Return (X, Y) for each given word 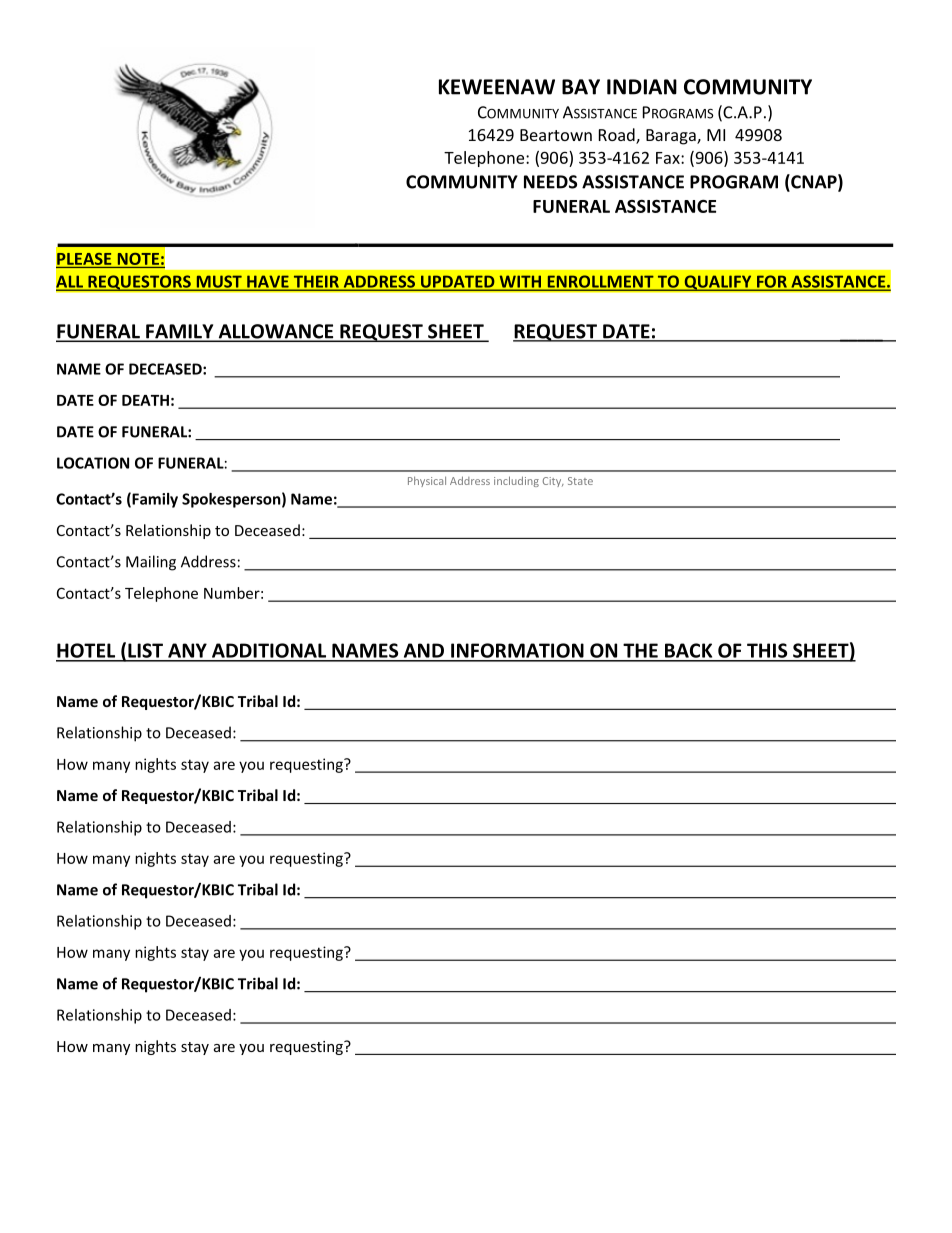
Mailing (151, 563)
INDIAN (642, 87)
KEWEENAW (497, 87)
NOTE (138, 259)
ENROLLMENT (600, 282)
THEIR (316, 282)
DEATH (145, 400)
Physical (427, 481)
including (516, 481)
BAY (581, 87)
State (580, 481)
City (553, 482)
